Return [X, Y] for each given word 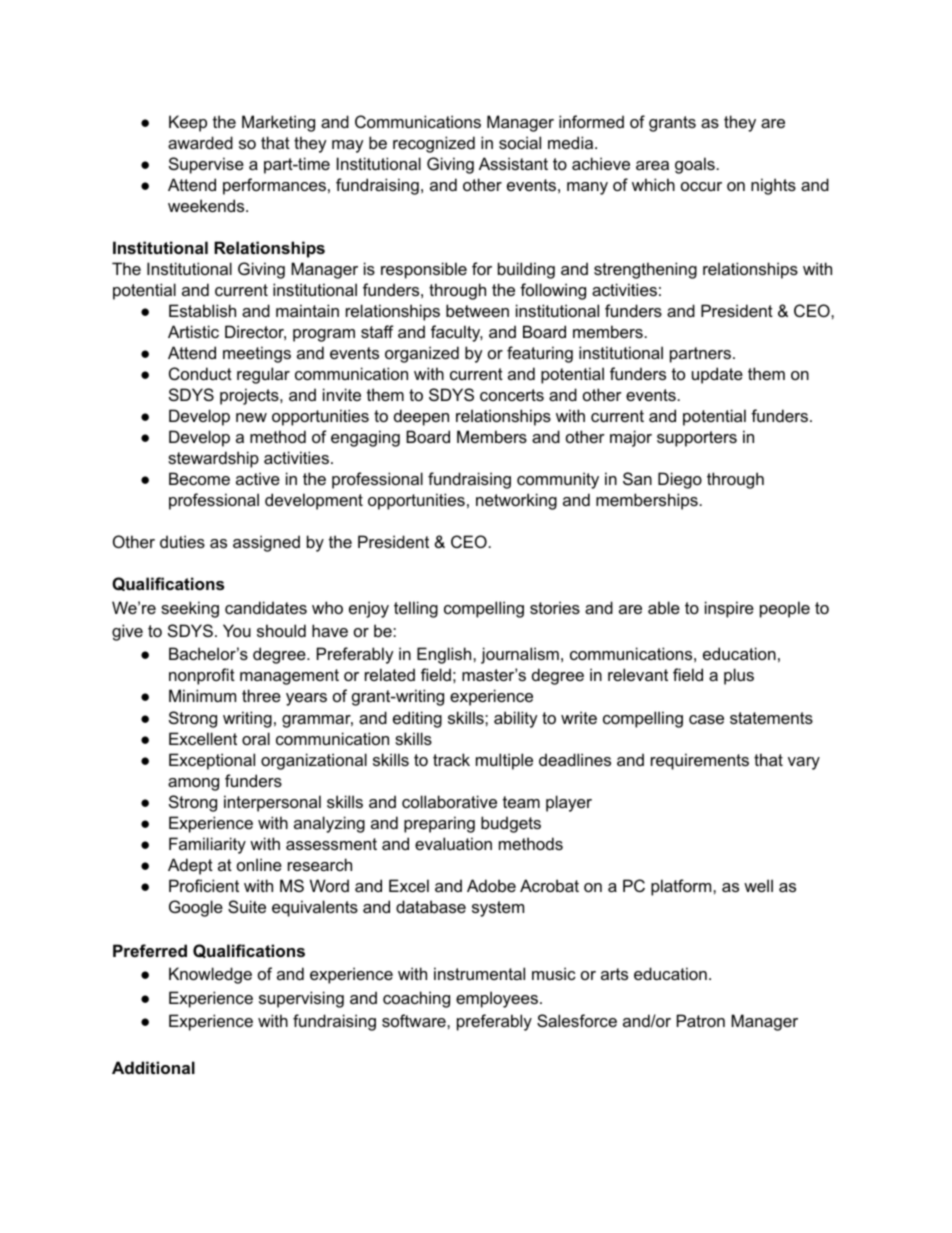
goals [695, 165]
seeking [190, 609]
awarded [200, 142]
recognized [434, 144]
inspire [729, 609]
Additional [153, 1067]
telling [416, 609]
